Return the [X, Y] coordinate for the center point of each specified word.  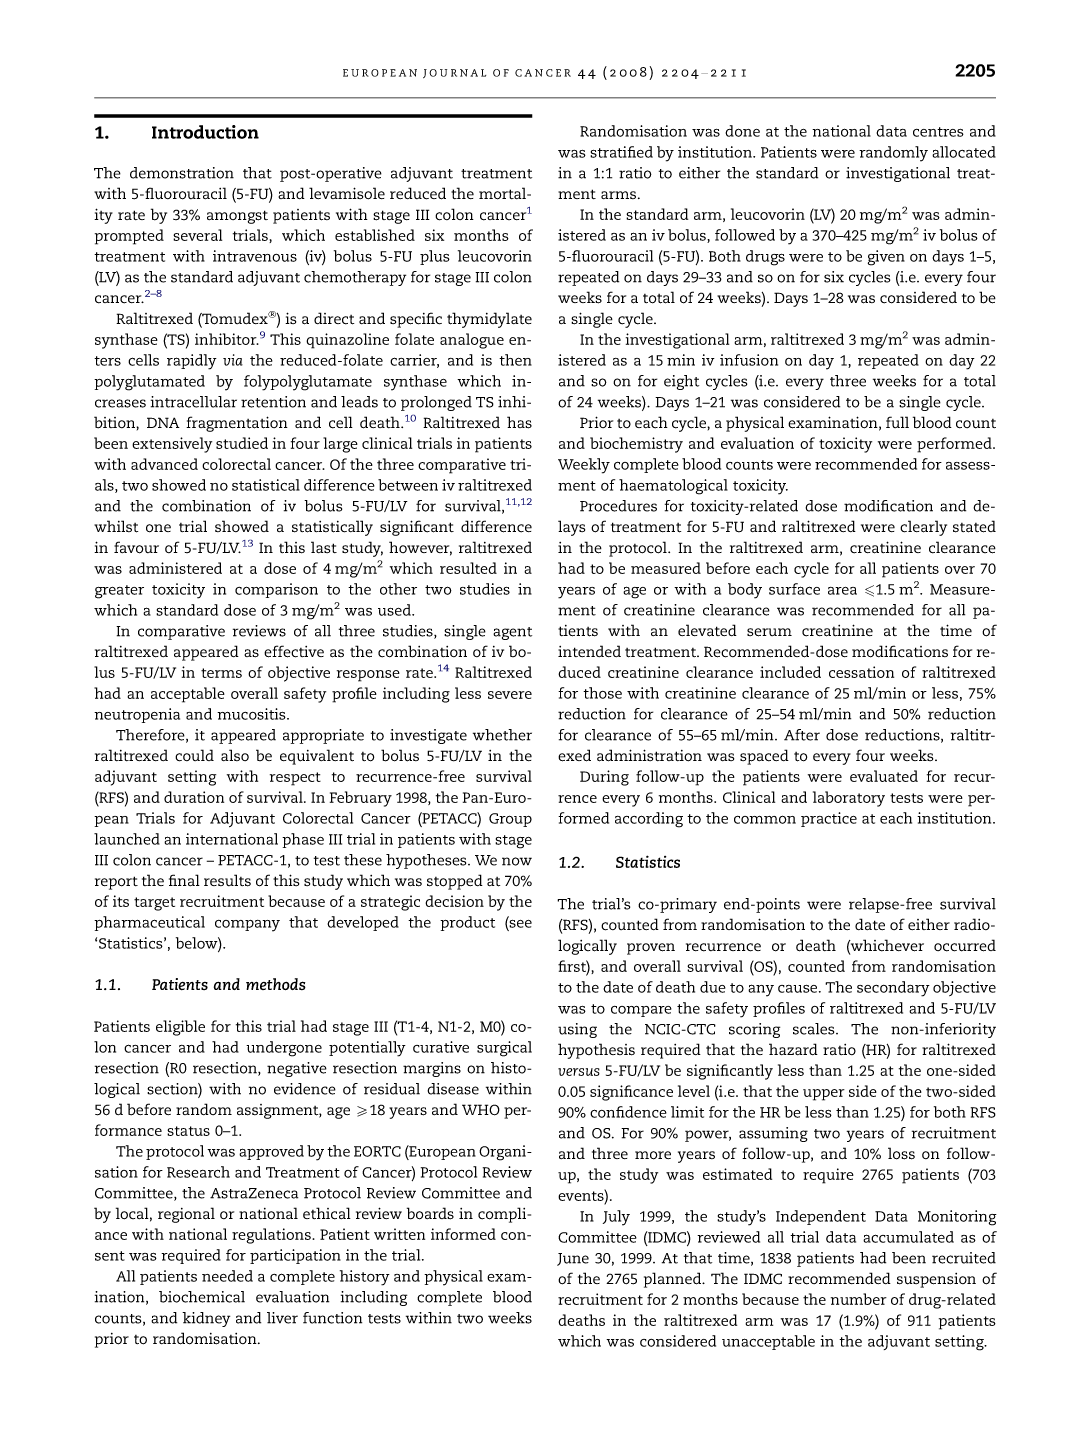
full [897, 422]
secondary [893, 989]
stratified [621, 152]
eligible [180, 1028]
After [802, 735]
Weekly [584, 466]
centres [938, 132]
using [577, 1030]
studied [242, 443]
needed [227, 1276]
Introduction [205, 132]
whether [502, 735]
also [235, 755]
